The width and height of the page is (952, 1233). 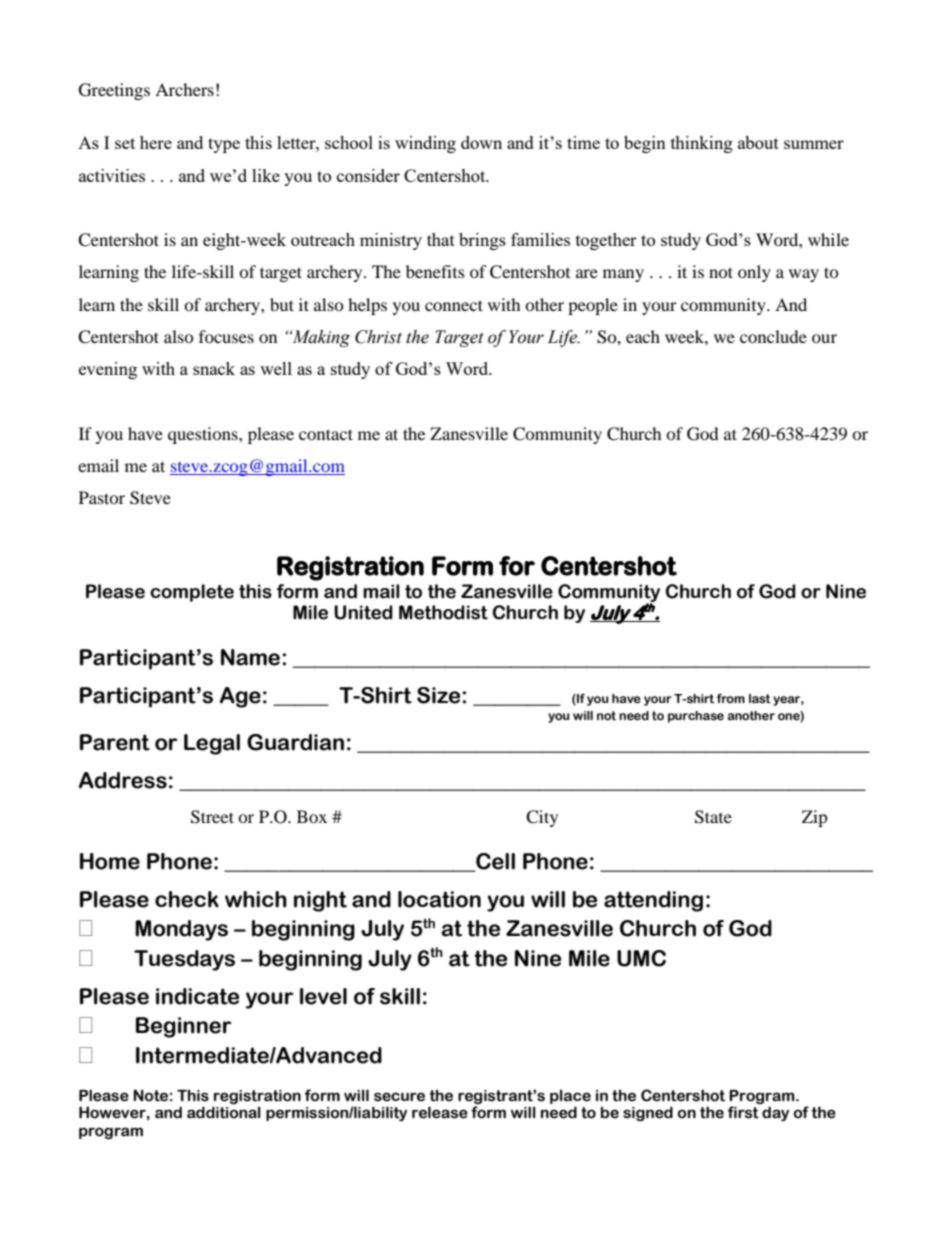 I want to click on last, so click(x=760, y=699).
